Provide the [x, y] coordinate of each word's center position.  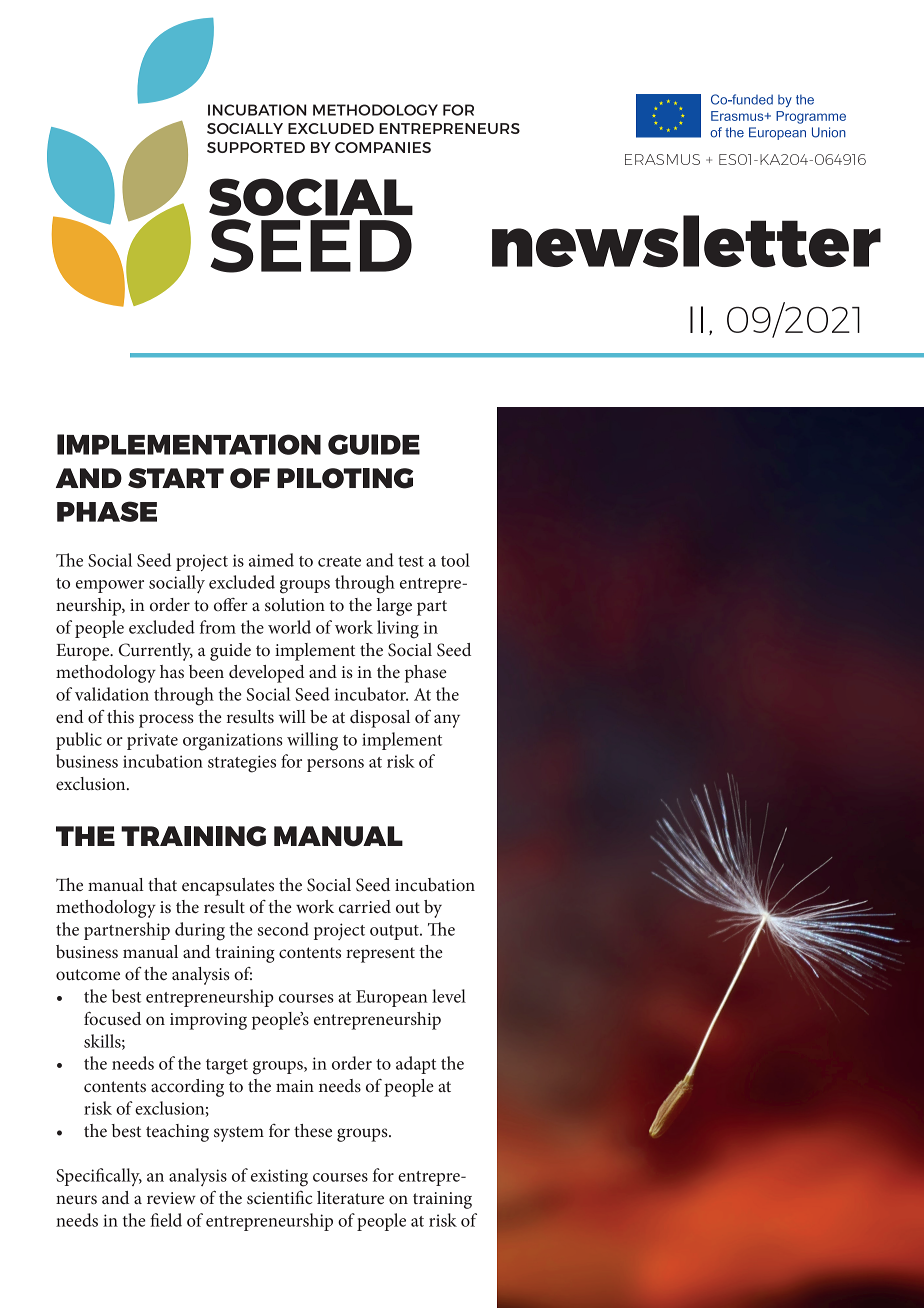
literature [350, 1197]
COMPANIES [383, 147]
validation [112, 694]
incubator [371, 694]
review [171, 1198]
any [447, 721]
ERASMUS [662, 159]
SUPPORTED [256, 147]
